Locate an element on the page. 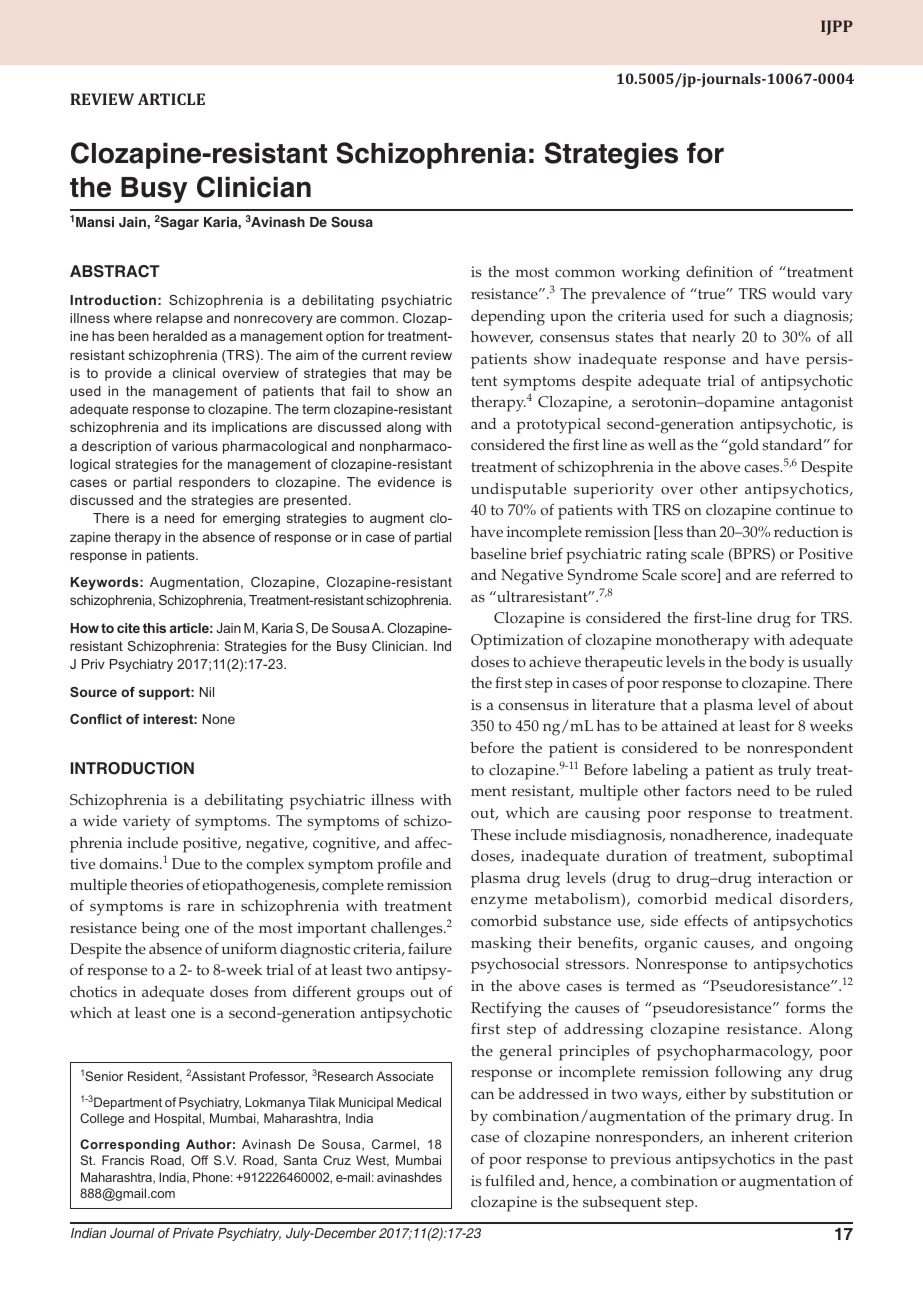 This document has height=1316, width=923. depending is located at coordinates (508, 318).
